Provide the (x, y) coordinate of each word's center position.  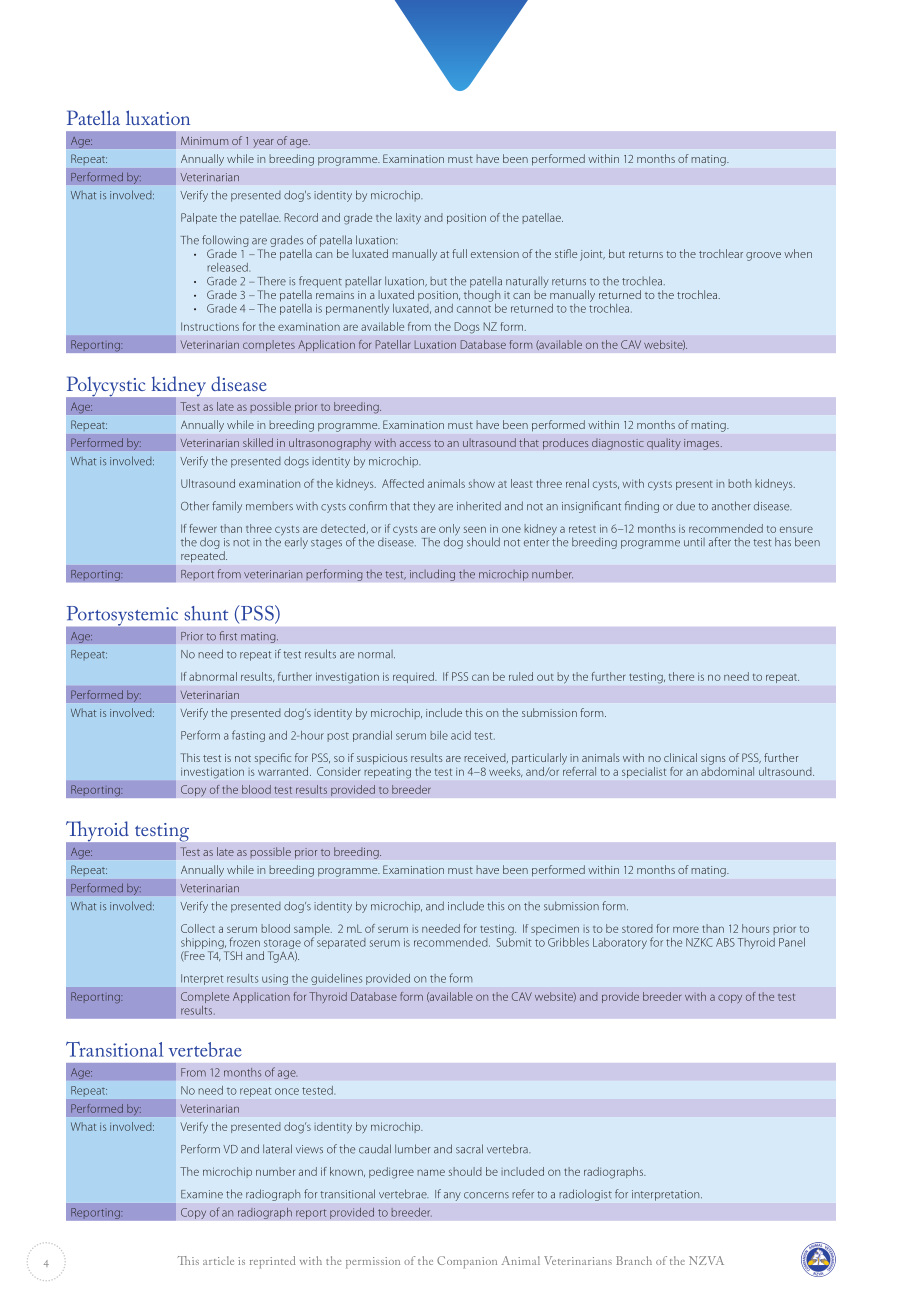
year (263, 143)
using (275, 980)
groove (763, 256)
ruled (521, 676)
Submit (514, 941)
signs (713, 759)
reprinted (273, 1262)
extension (495, 254)
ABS (725, 942)
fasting (248, 736)
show (482, 483)
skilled (258, 442)
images (703, 444)
